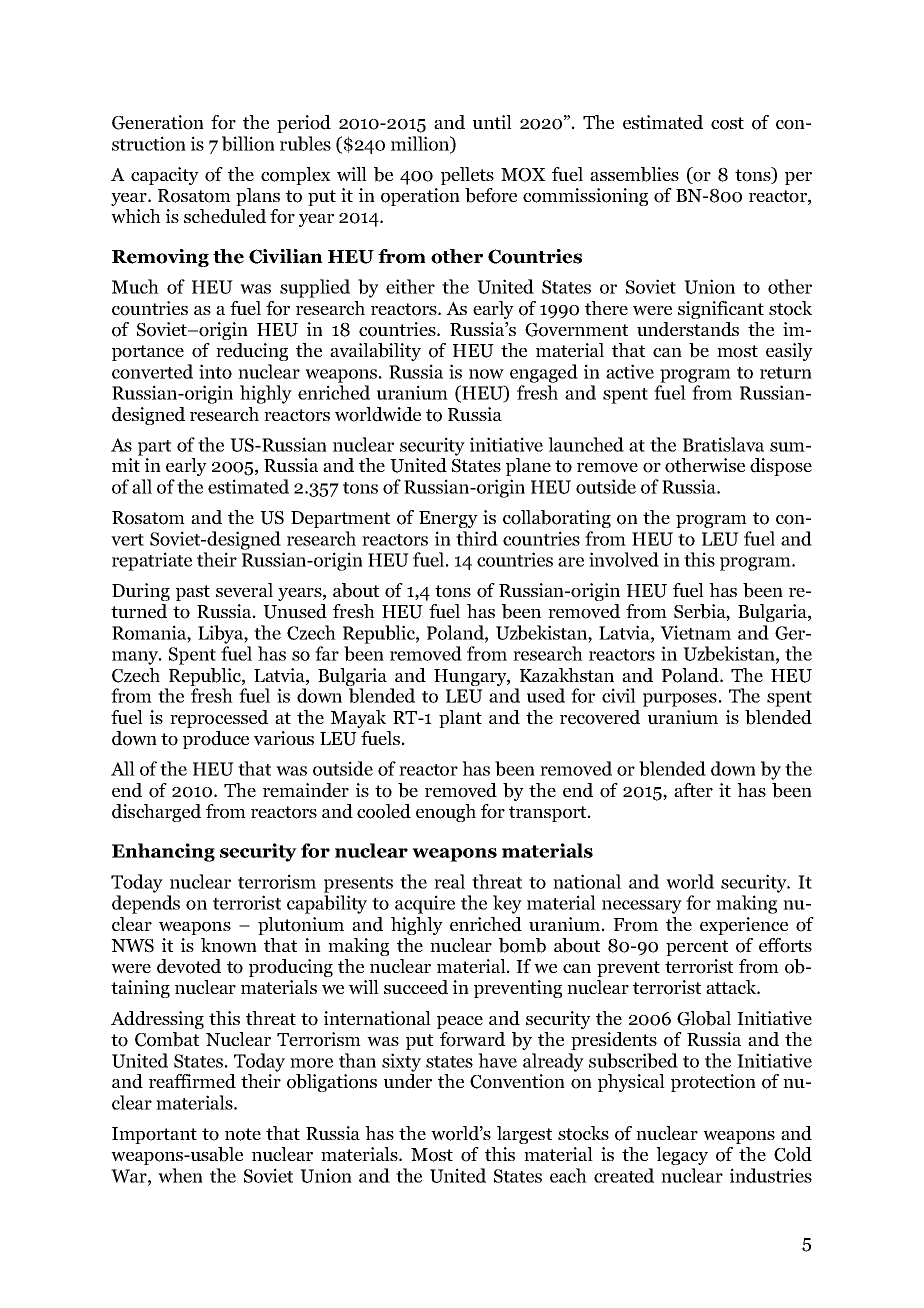 The width and height of the document is (924, 1308). I want to click on note, so click(243, 1134).
